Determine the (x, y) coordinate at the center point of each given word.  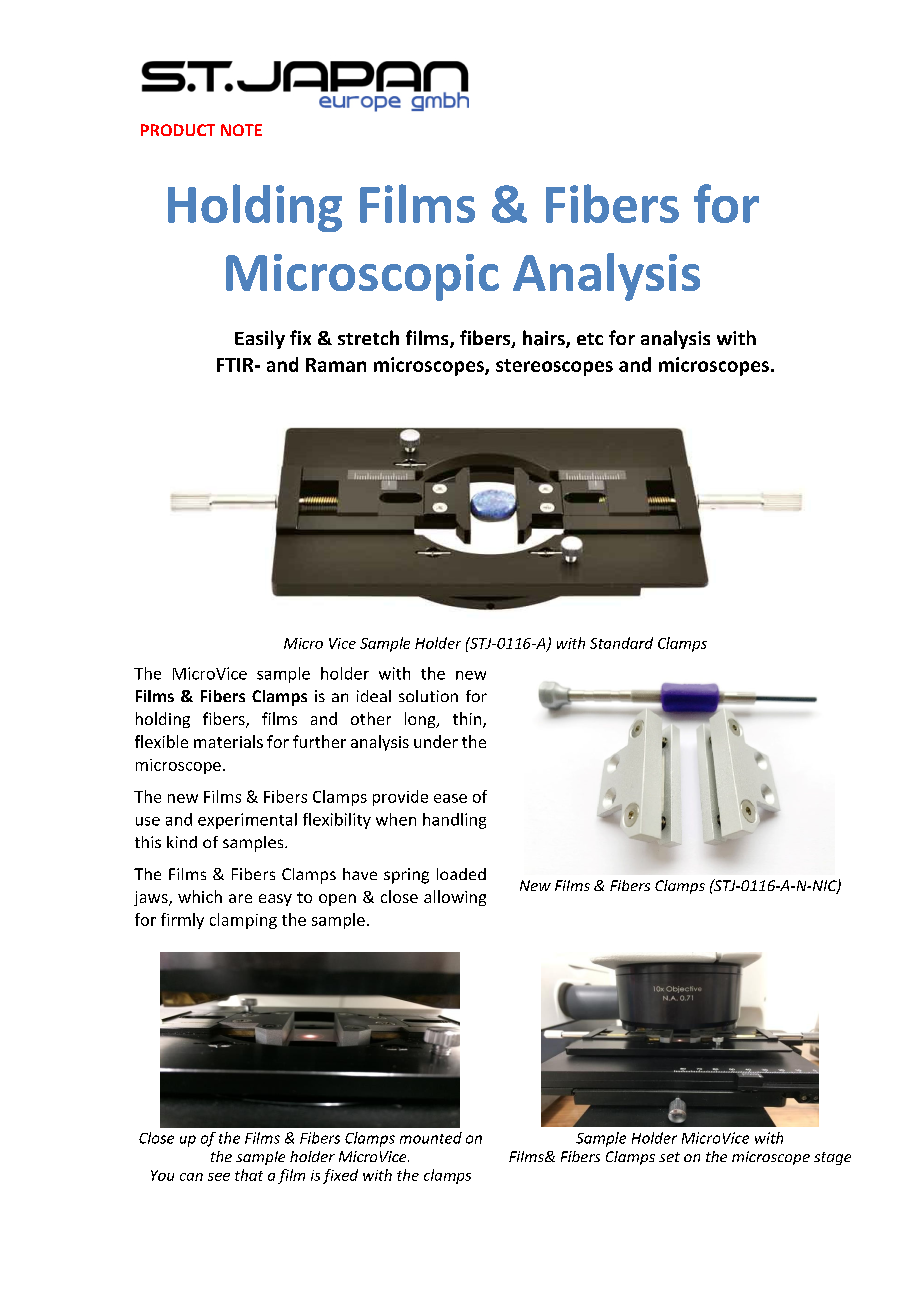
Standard (621, 643)
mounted (431, 1138)
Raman (336, 365)
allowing (455, 898)
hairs (545, 339)
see (219, 1177)
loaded (461, 874)
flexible (161, 741)
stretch (368, 337)
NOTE (241, 130)
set (669, 1157)
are (240, 898)
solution (428, 696)
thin (468, 720)
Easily (260, 339)
